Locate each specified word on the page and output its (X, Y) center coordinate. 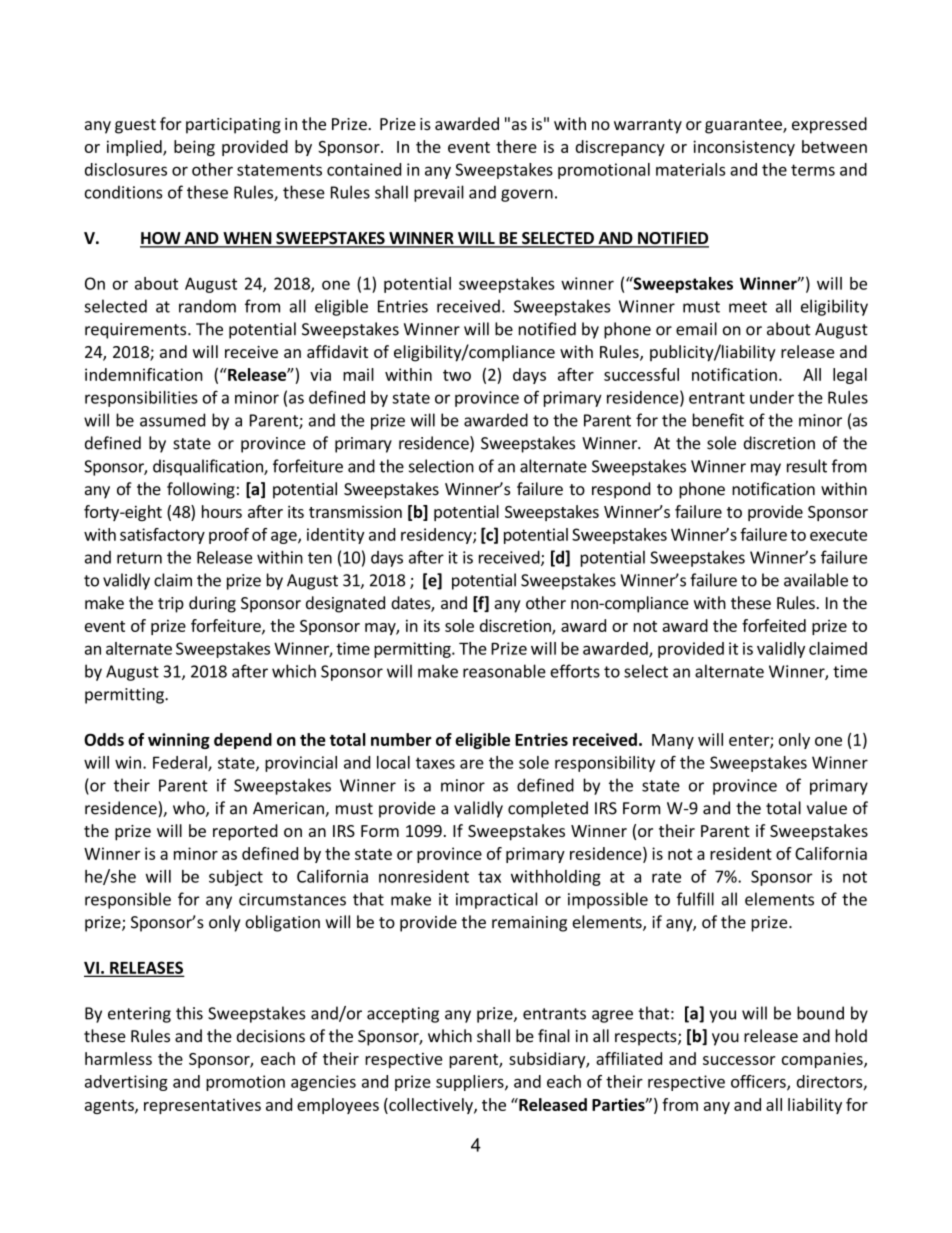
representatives (202, 1106)
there (516, 146)
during (212, 604)
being (194, 148)
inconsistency (744, 148)
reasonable (504, 671)
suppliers (471, 1083)
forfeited (774, 625)
